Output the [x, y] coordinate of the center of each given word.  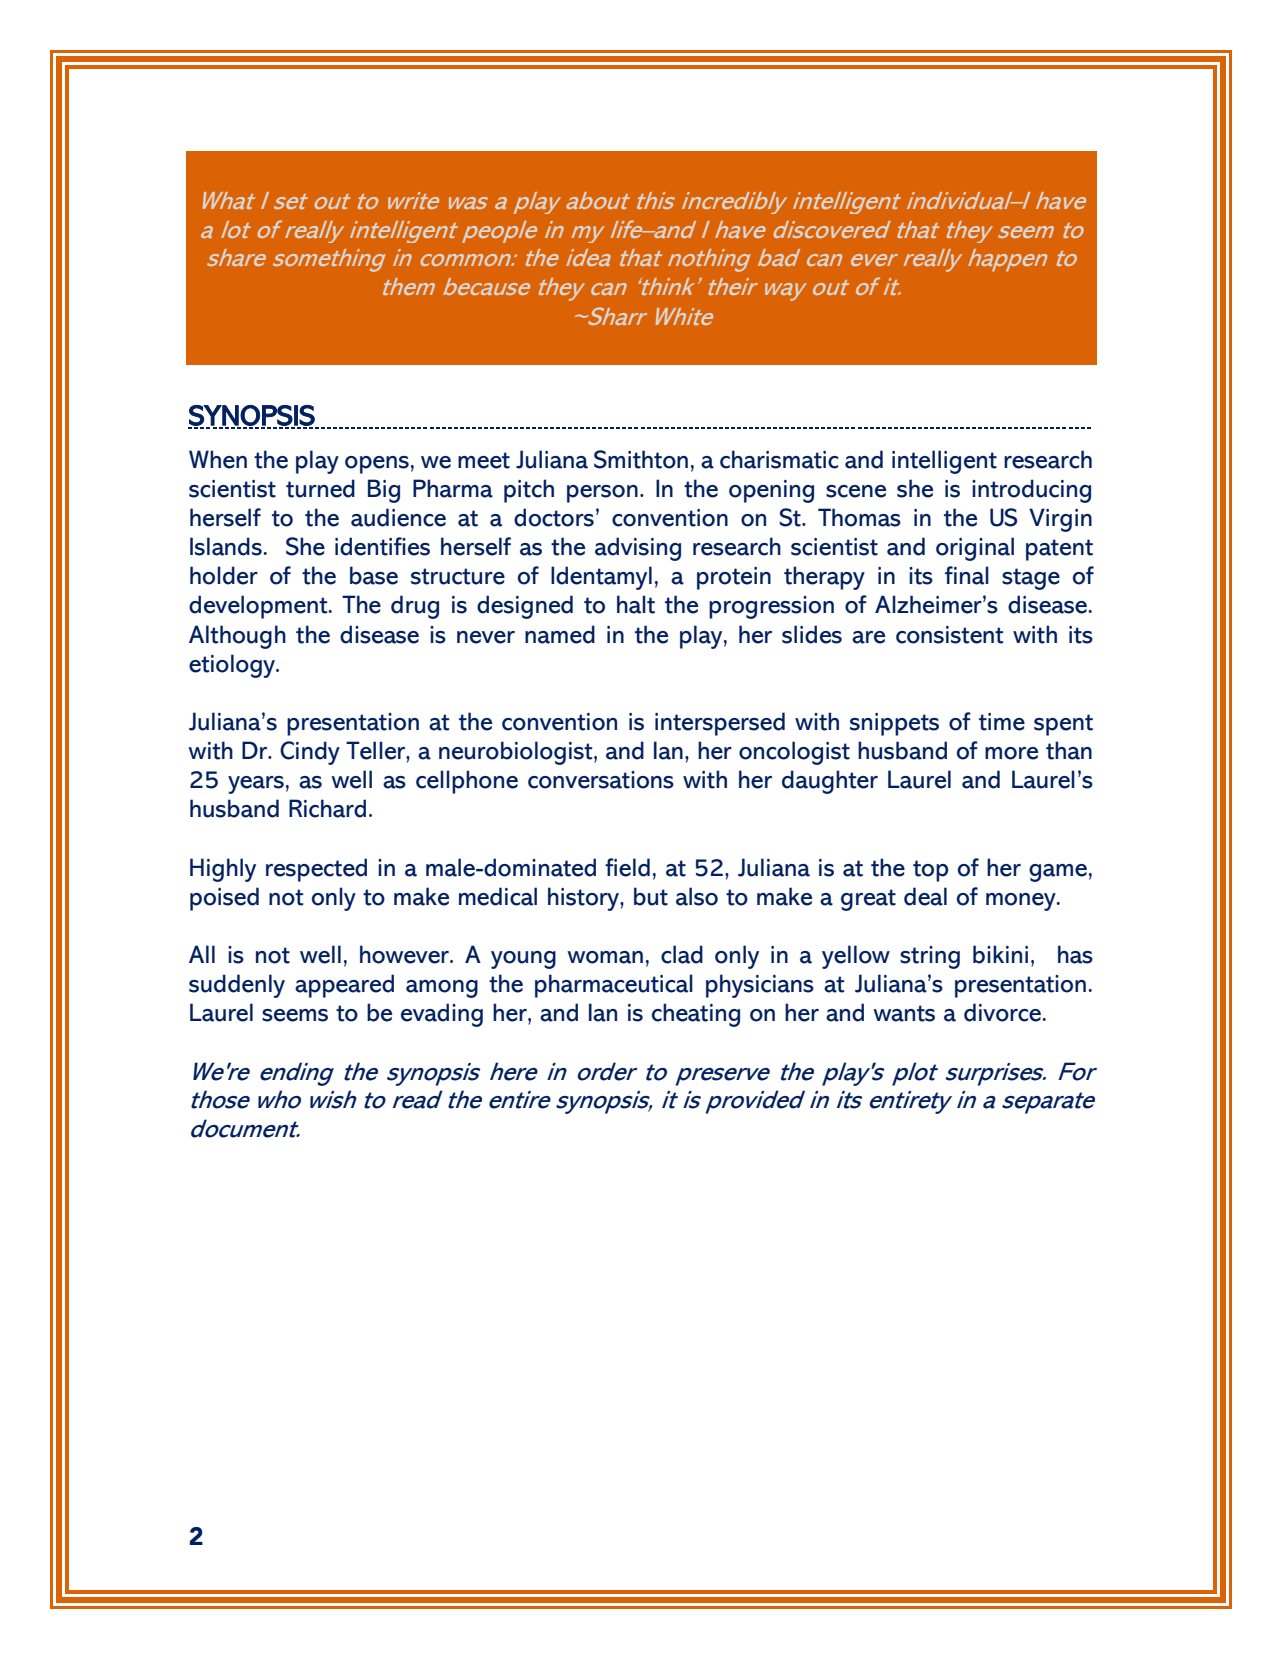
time [1002, 722]
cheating [696, 1015]
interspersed [720, 724]
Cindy [310, 753]
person [602, 494]
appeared [344, 986]
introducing [1031, 491]
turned [320, 488]
